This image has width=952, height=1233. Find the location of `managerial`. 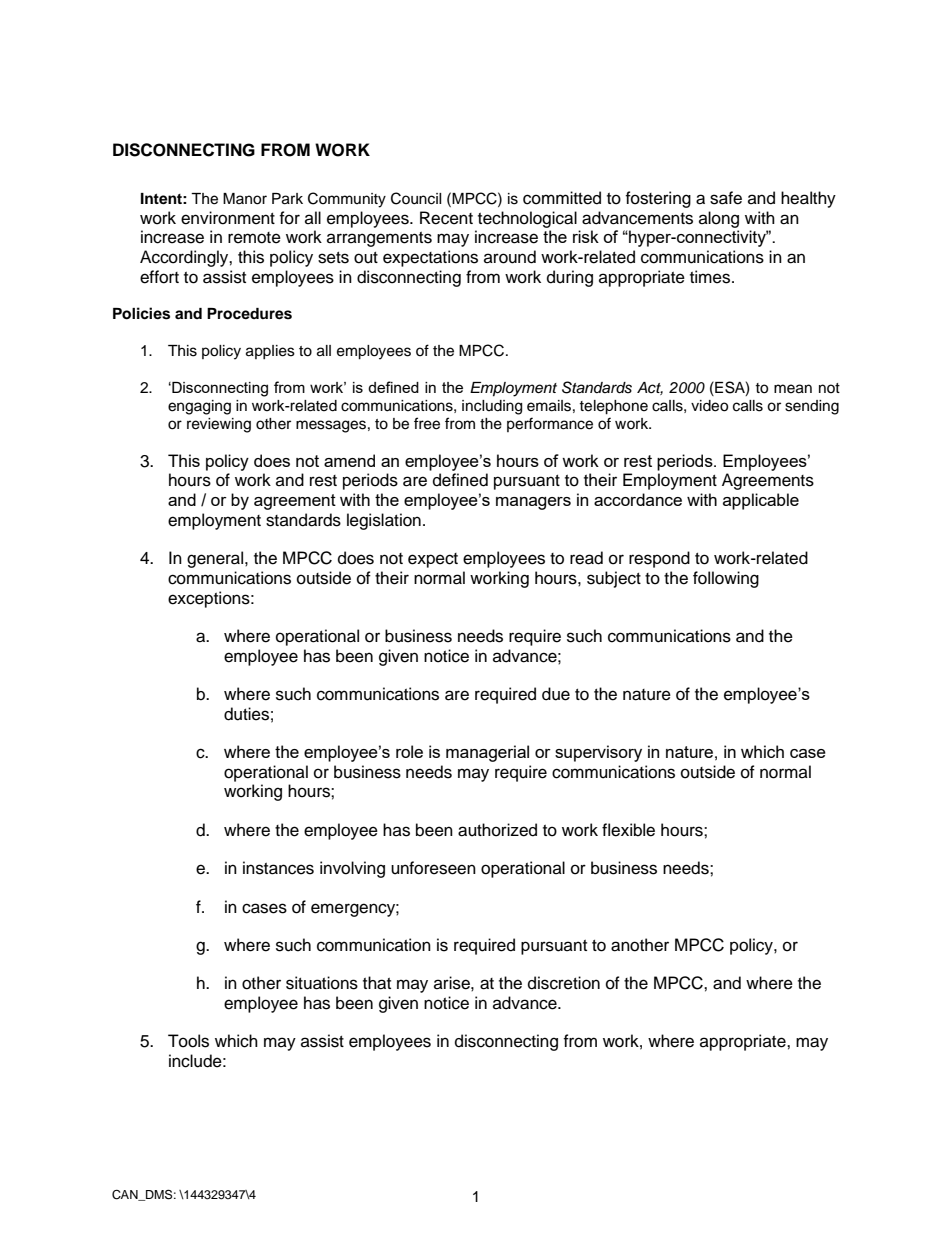

managerial is located at coordinates (487, 753).
